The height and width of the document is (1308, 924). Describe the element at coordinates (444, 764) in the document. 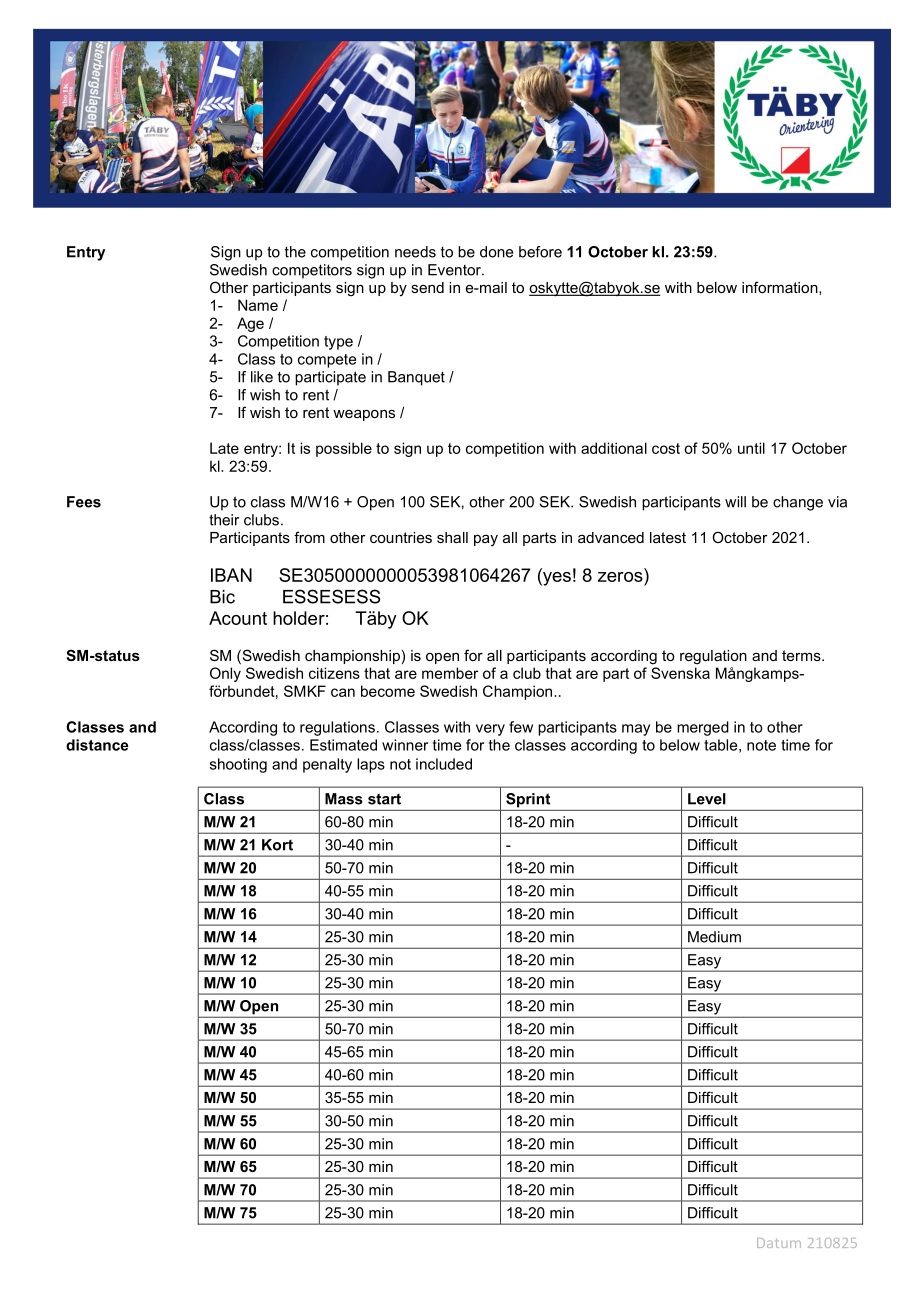

I see `included` at that location.
